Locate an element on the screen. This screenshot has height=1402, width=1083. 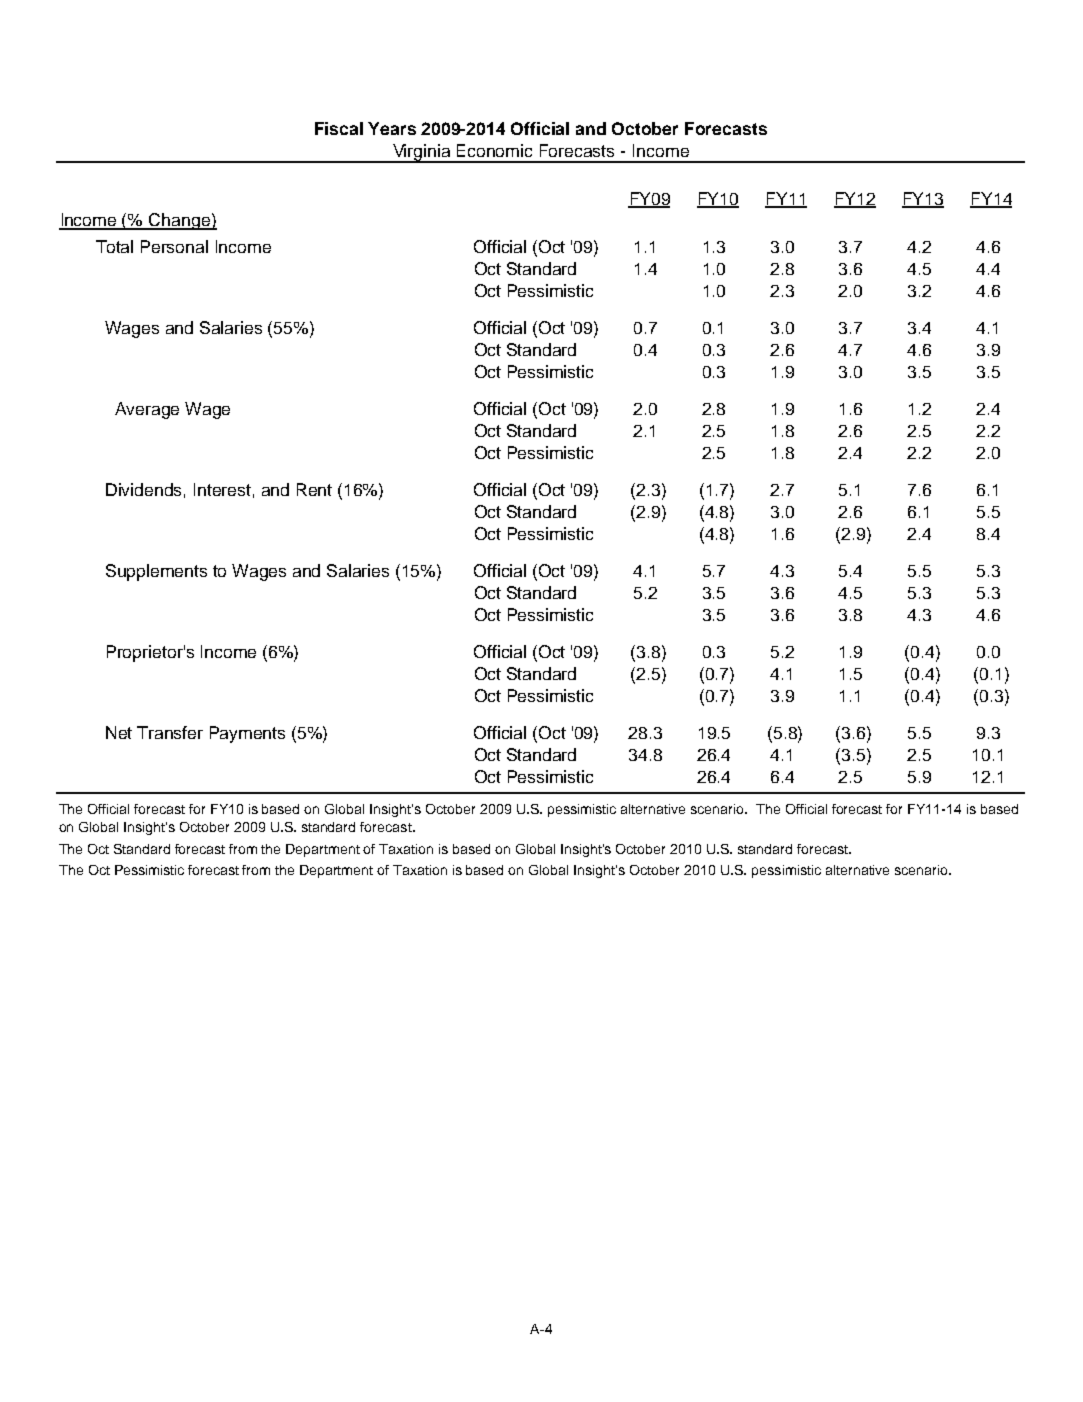
Rent is located at coordinates (314, 489).
